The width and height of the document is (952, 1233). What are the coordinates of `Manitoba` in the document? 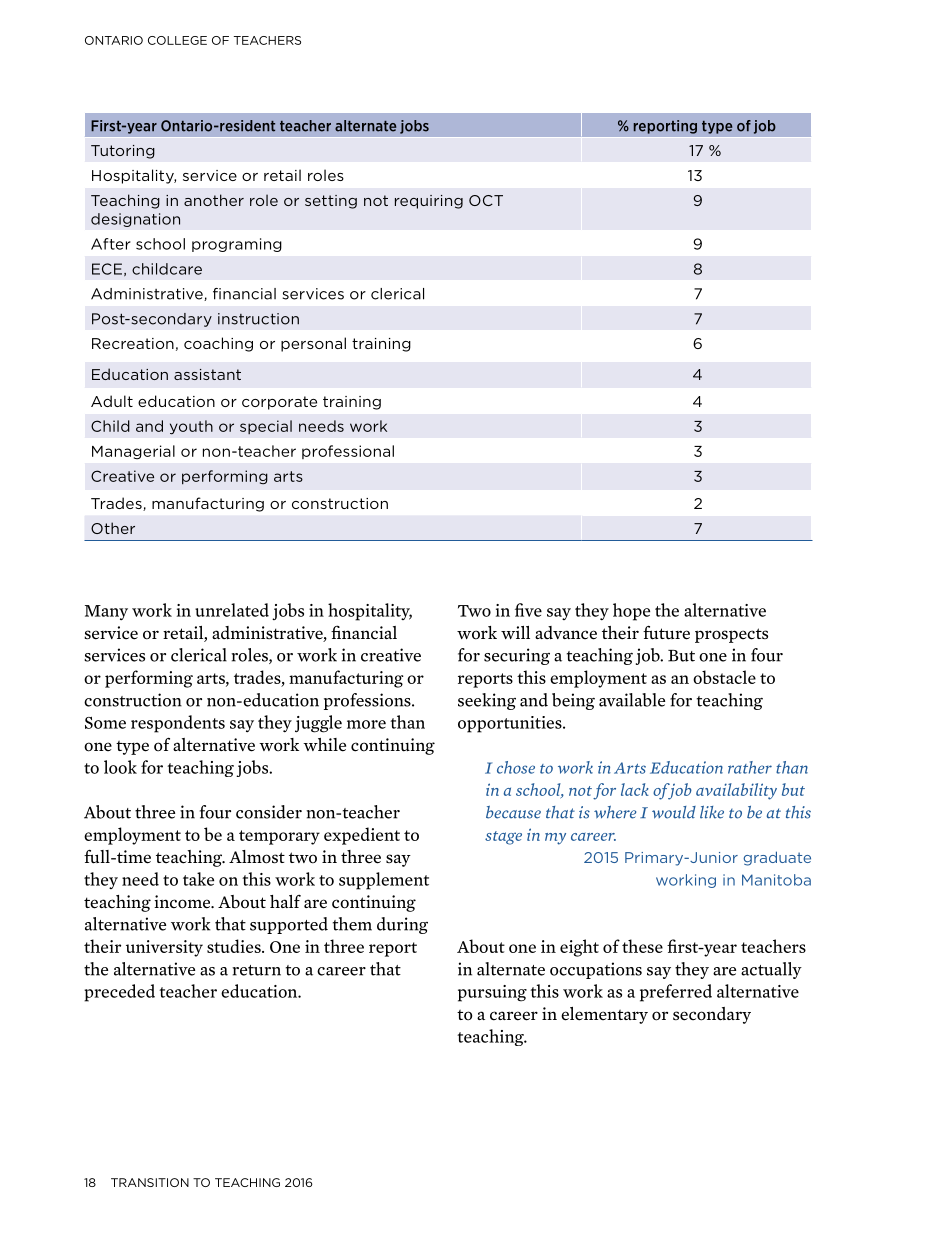 It's located at (776, 880).
